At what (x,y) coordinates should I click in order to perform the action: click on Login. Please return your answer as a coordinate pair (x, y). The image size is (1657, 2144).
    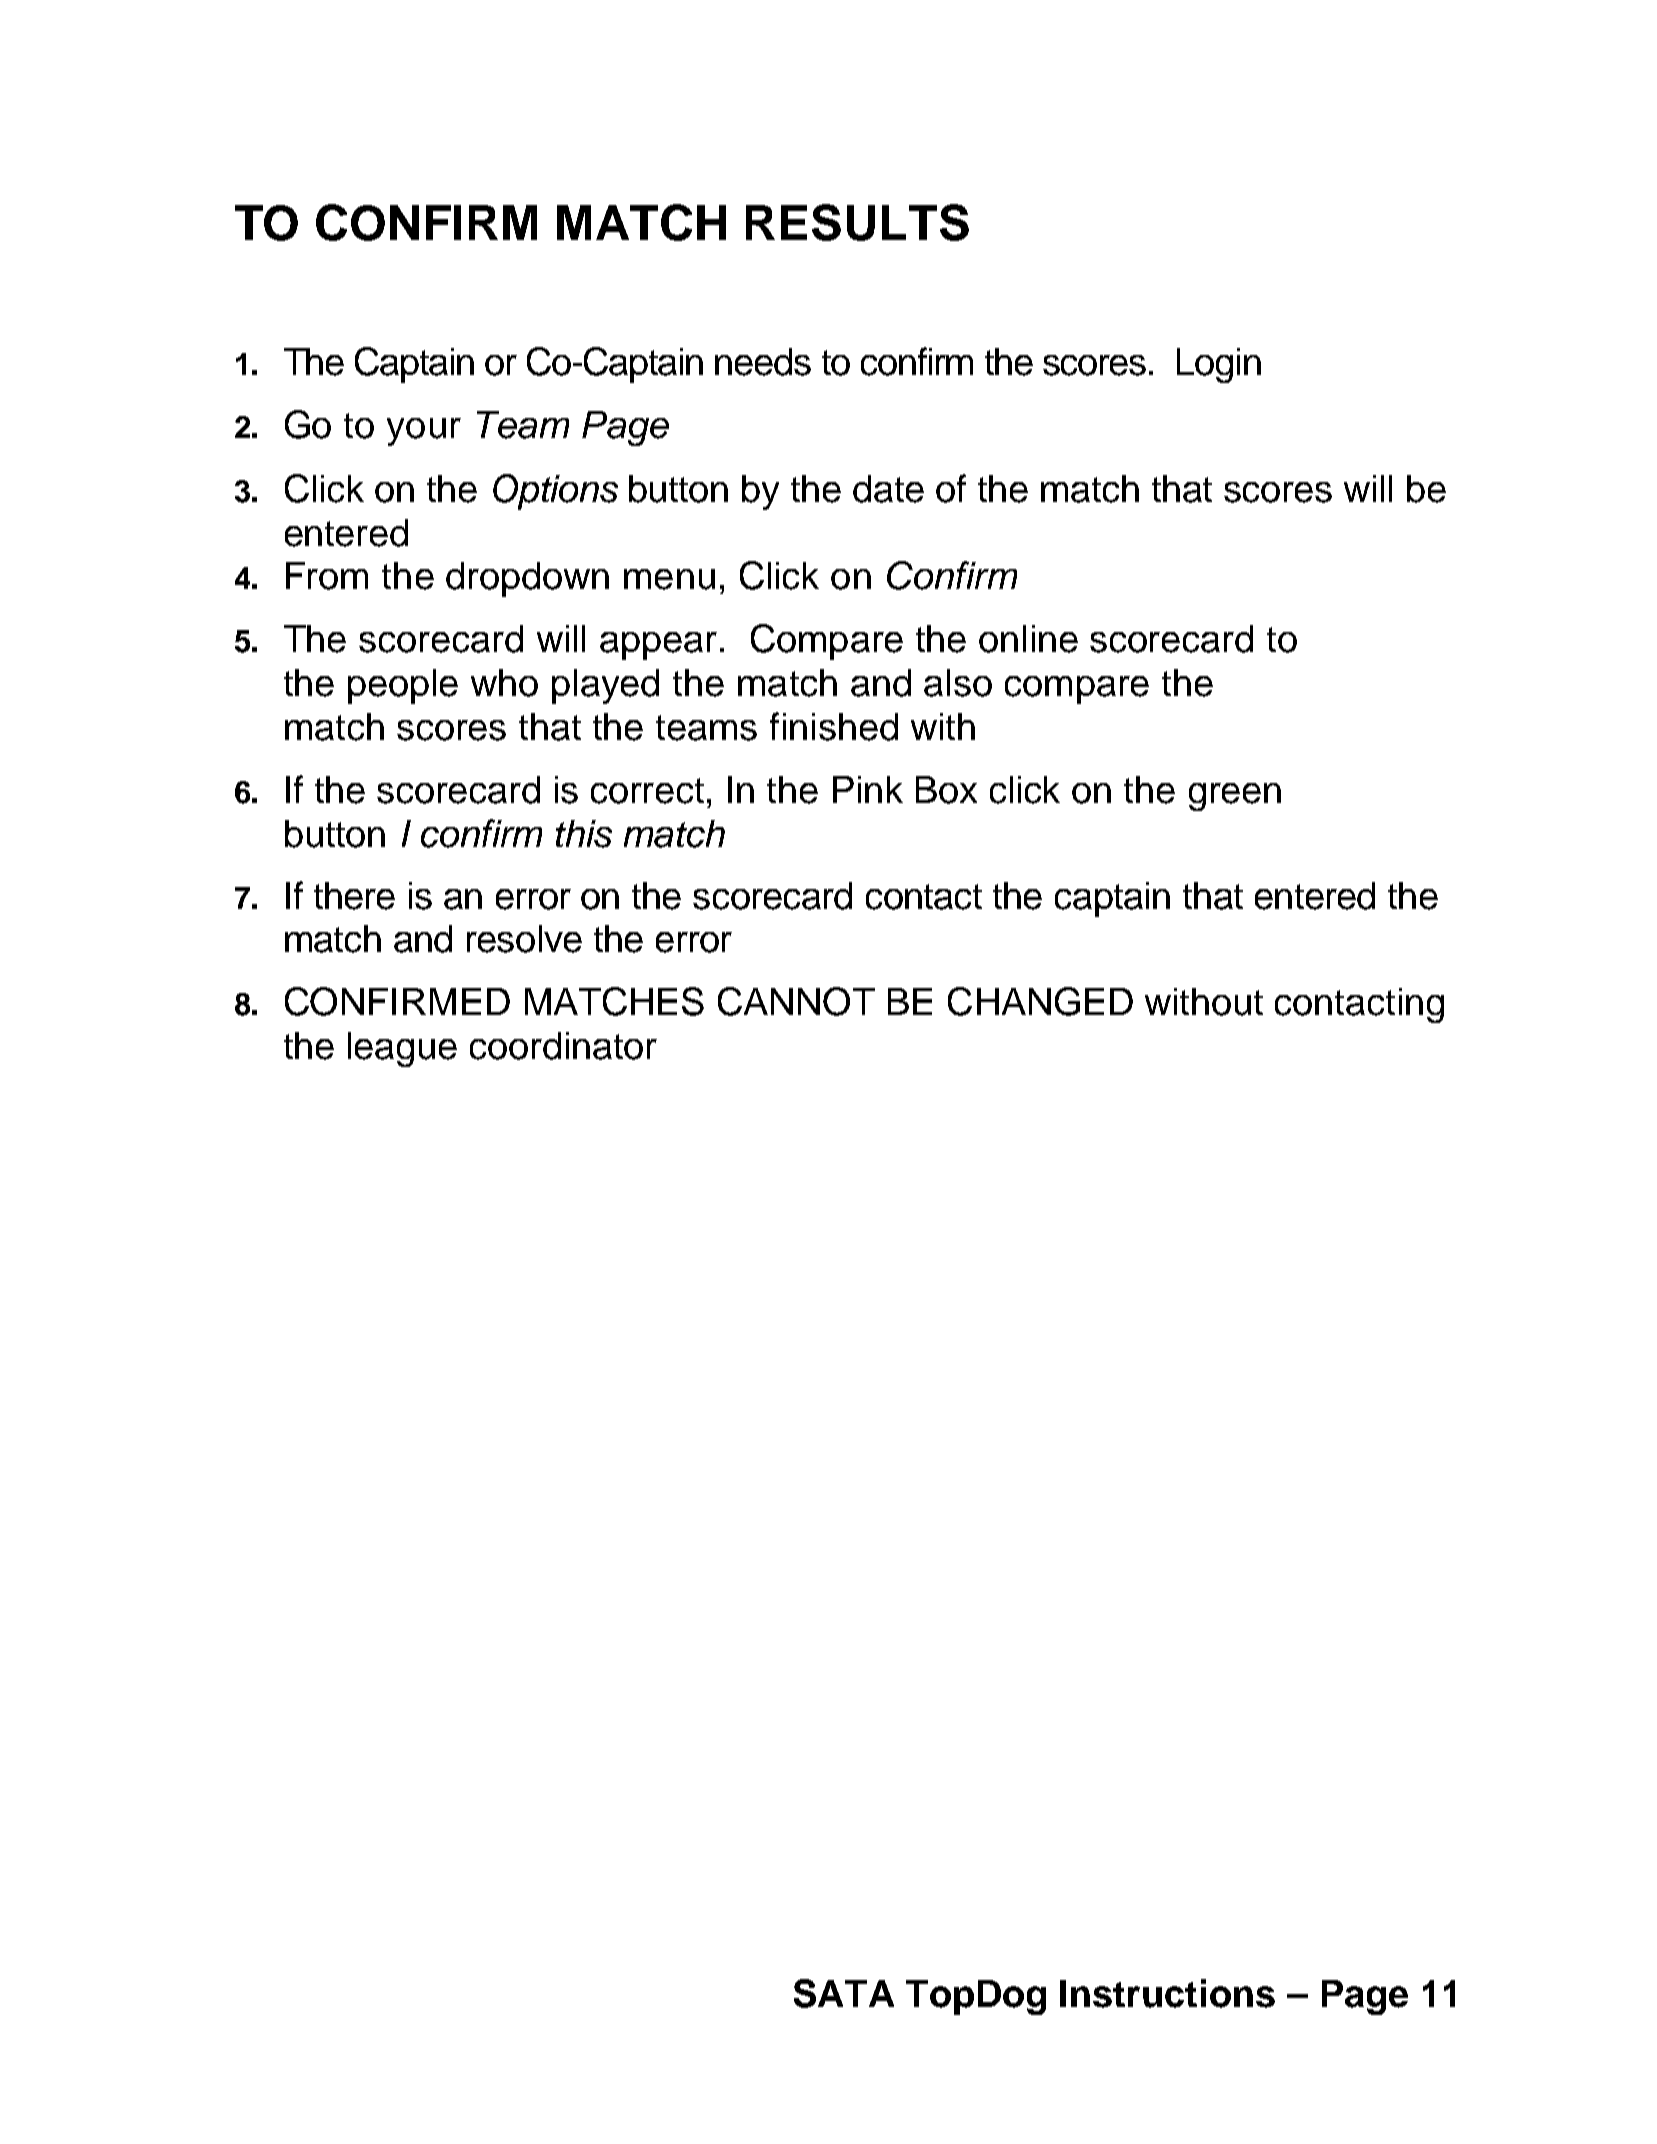
    Looking at the image, I should click on (1219, 365).
